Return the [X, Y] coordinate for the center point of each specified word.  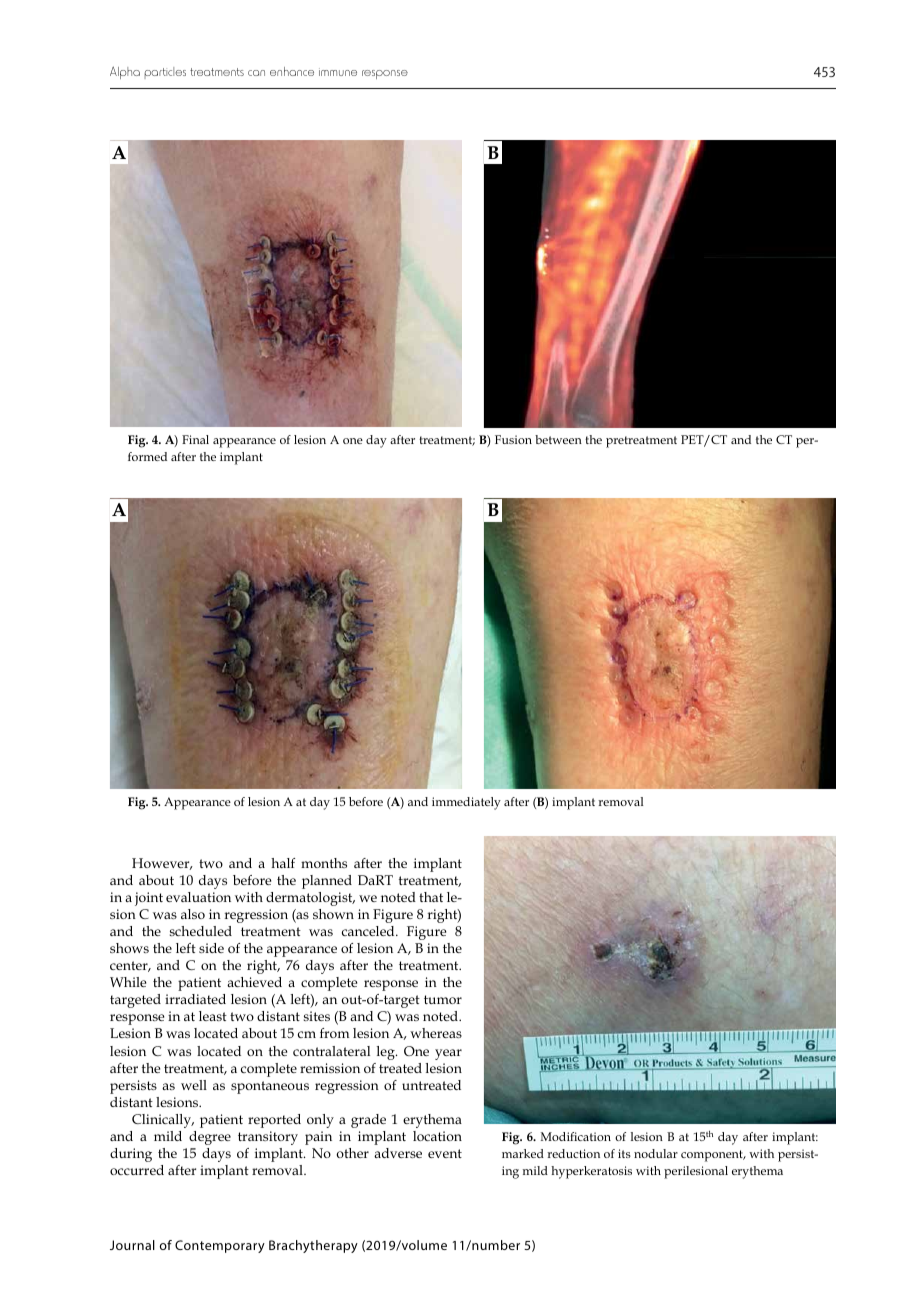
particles [165, 73]
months [324, 863]
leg [387, 1053]
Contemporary [220, 1246]
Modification [576, 1136]
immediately [466, 803]
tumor [443, 999]
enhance [292, 71]
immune [338, 72]
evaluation [198, 897]
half [283, 863]
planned [327, 882]
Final [195, 439]
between [558, 439]
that [431, 897]
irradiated [195, 999]
